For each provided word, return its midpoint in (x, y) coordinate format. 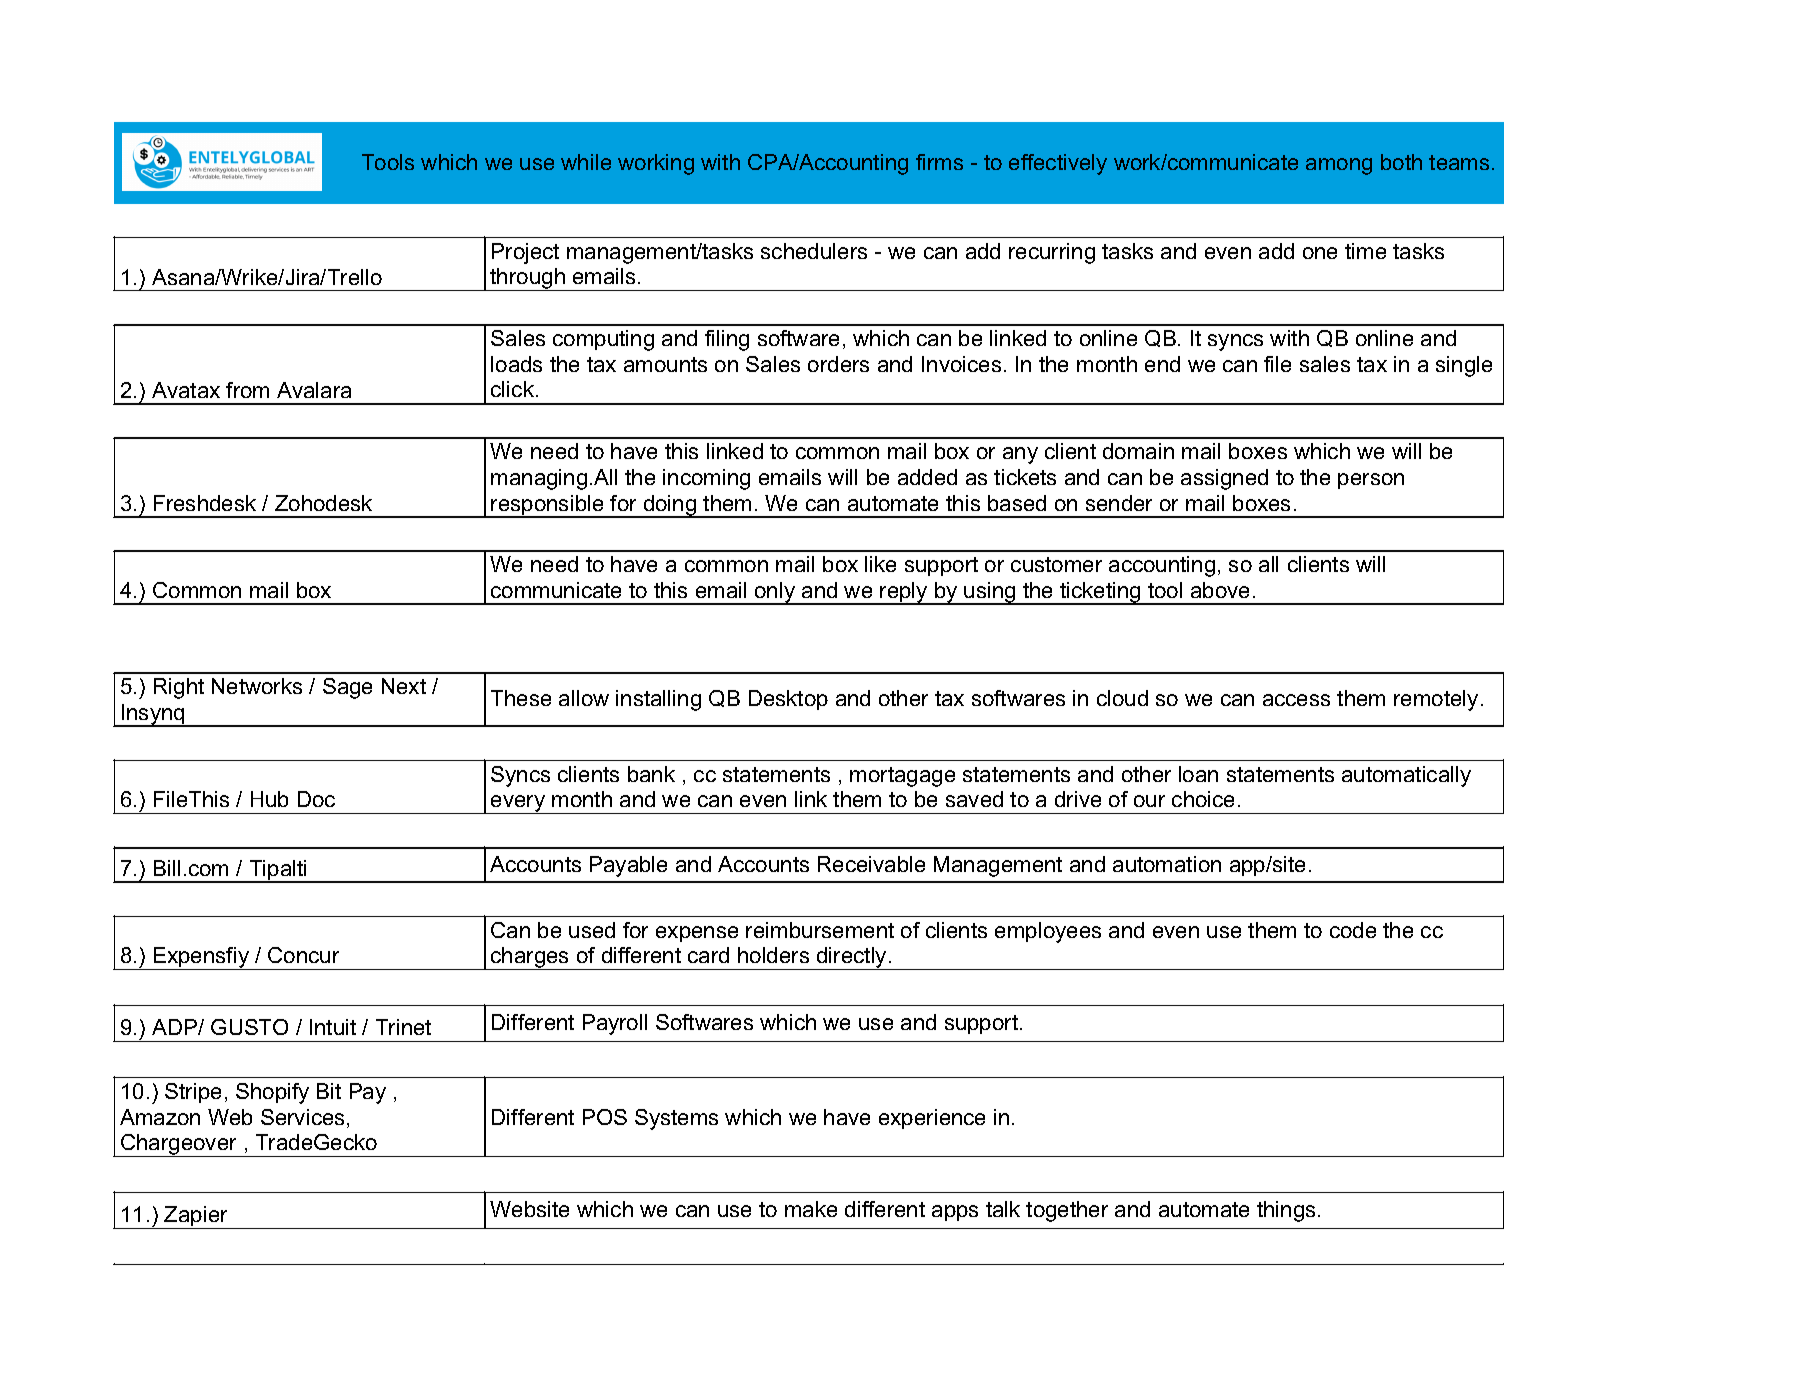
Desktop (788, 700)
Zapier (197, 1217)
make (811, 1209)
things (1286, 1211)
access (1296, 700)
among (1339, 166)
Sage (347, 688)
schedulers (814, 251)
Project (525, 253)
